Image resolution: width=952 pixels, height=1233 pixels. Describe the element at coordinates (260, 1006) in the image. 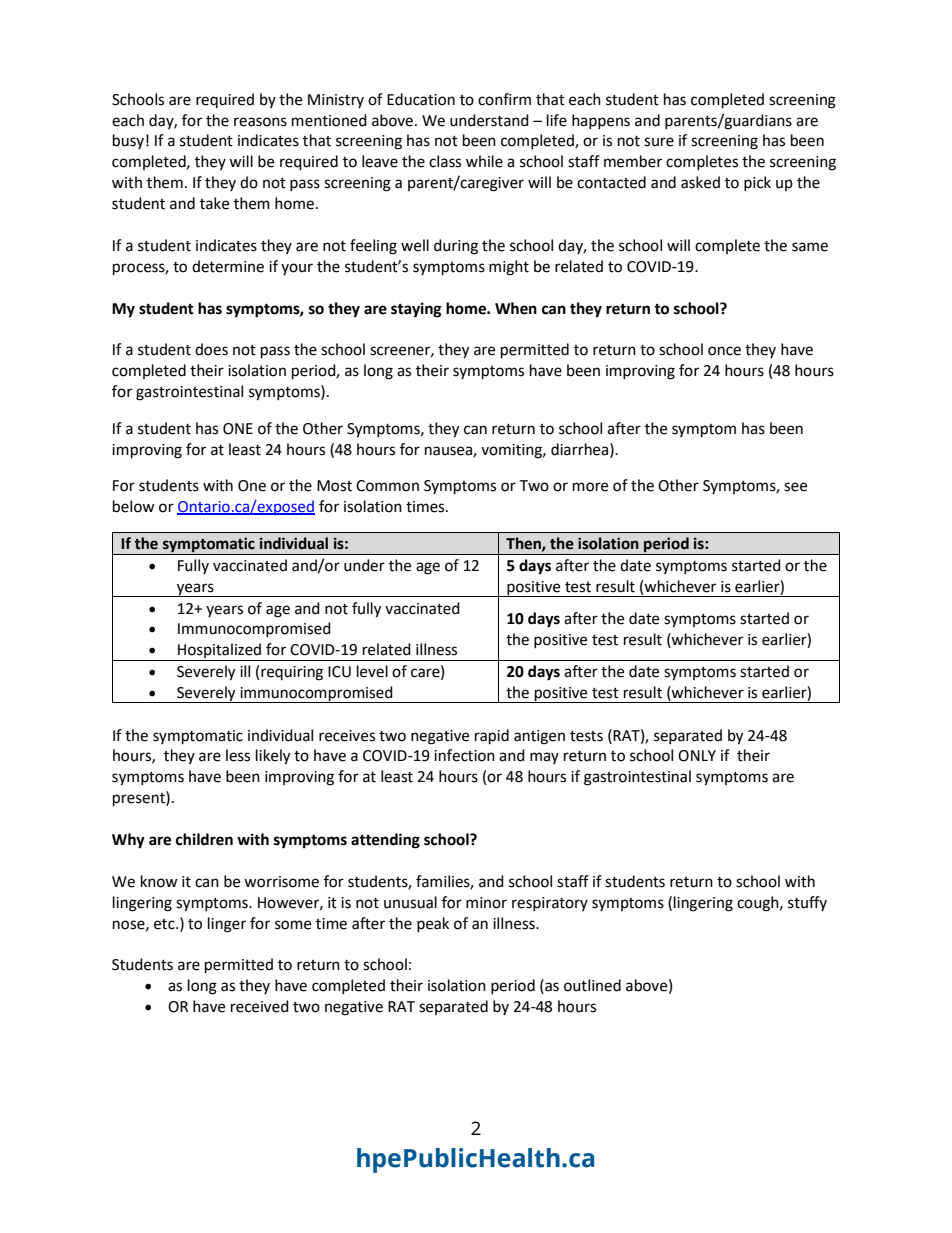

I see `received` at that location.
